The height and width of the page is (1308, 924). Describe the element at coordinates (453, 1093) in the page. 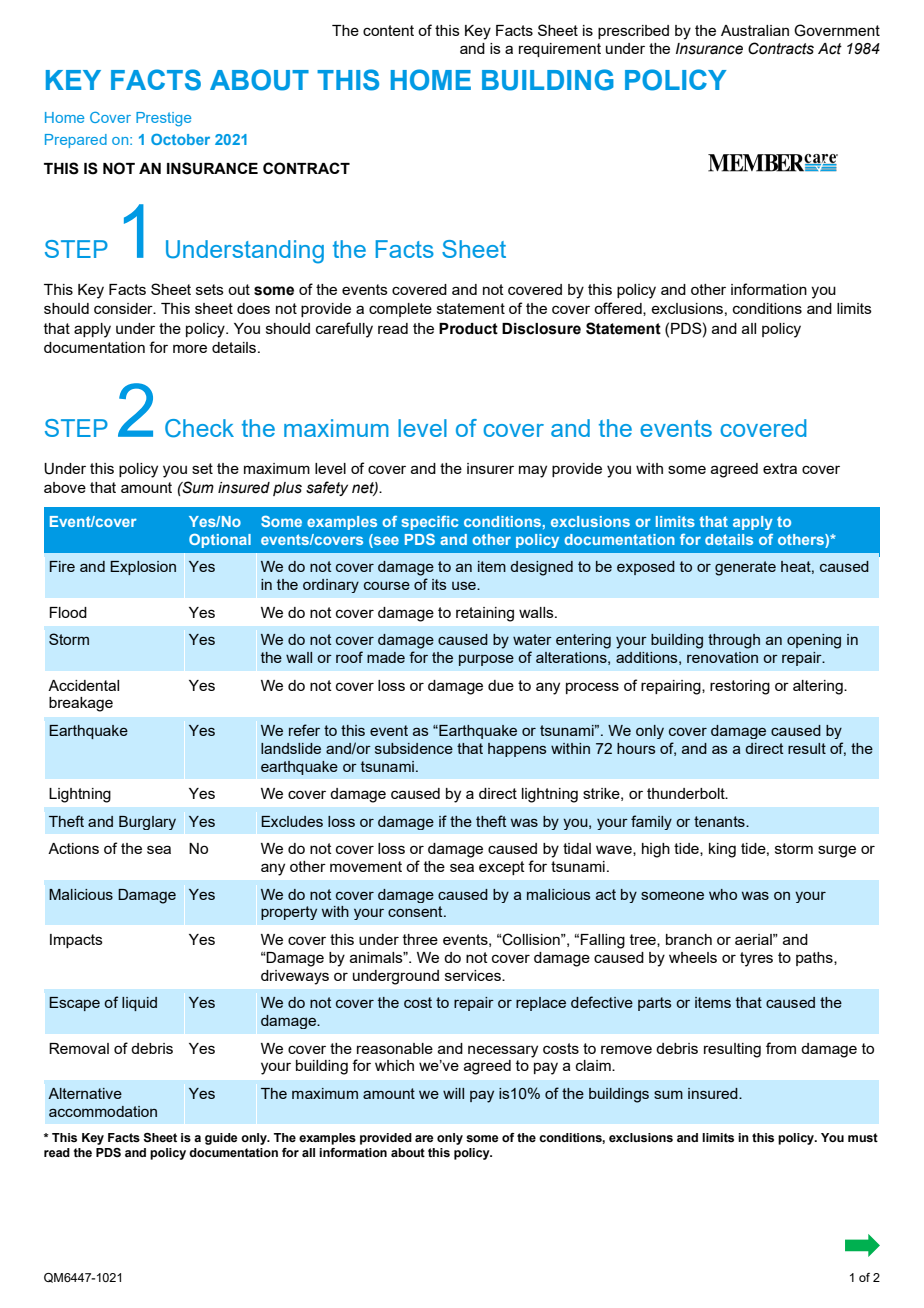

I see `will` at that location.
